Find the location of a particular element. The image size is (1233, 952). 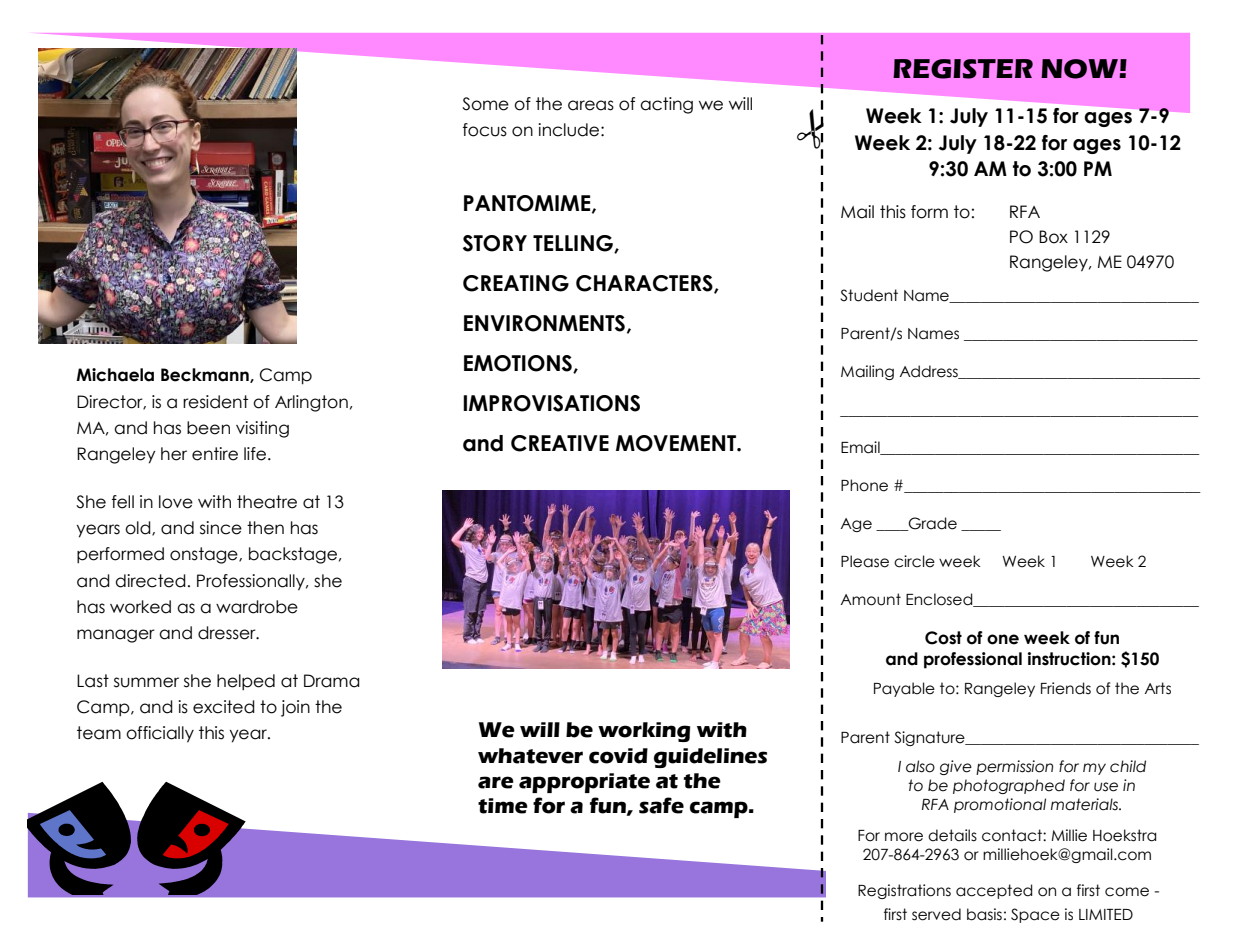

safe is located at coordinates (661, 805).
